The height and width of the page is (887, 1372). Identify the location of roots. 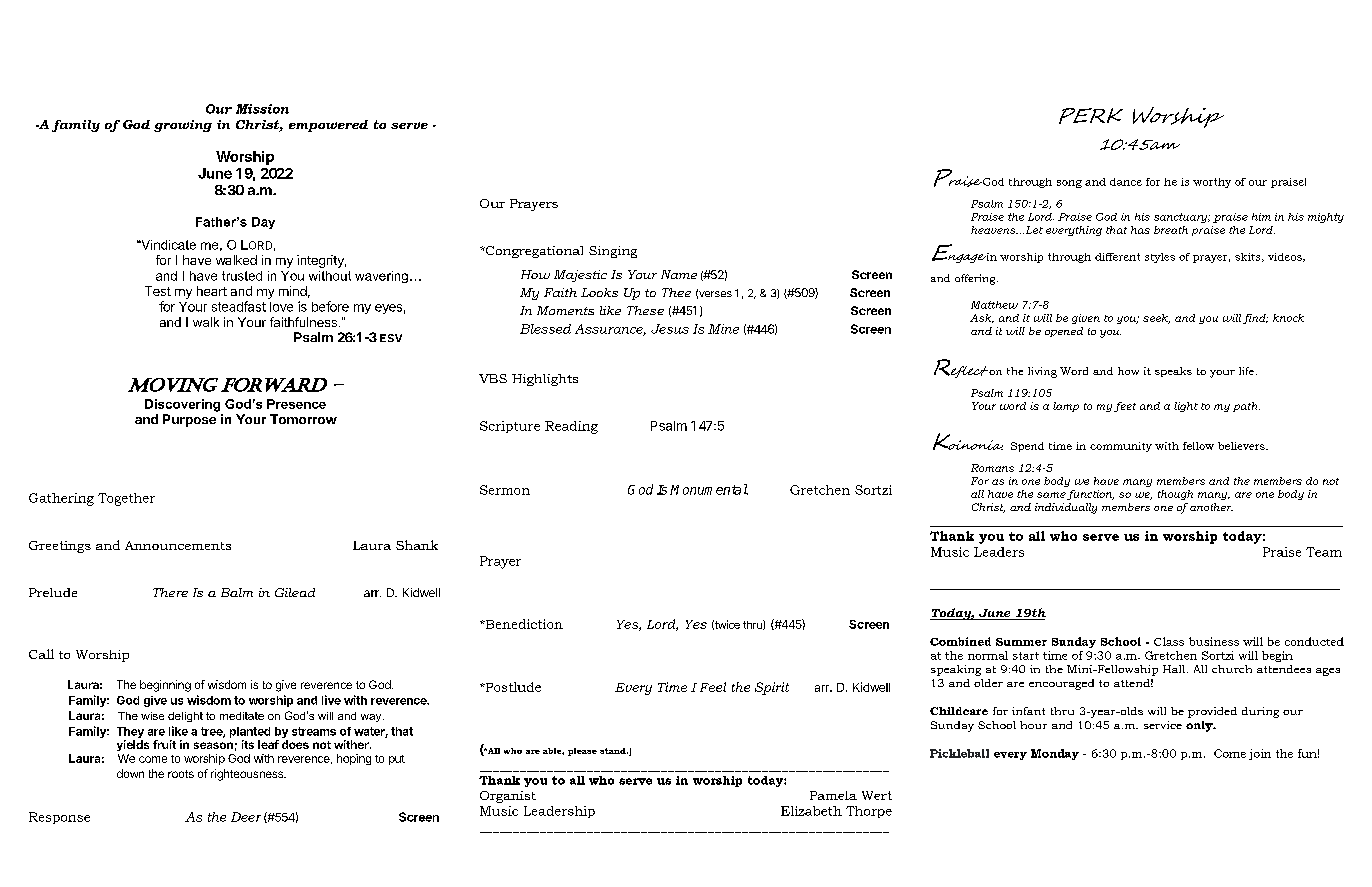
(181, 774).
